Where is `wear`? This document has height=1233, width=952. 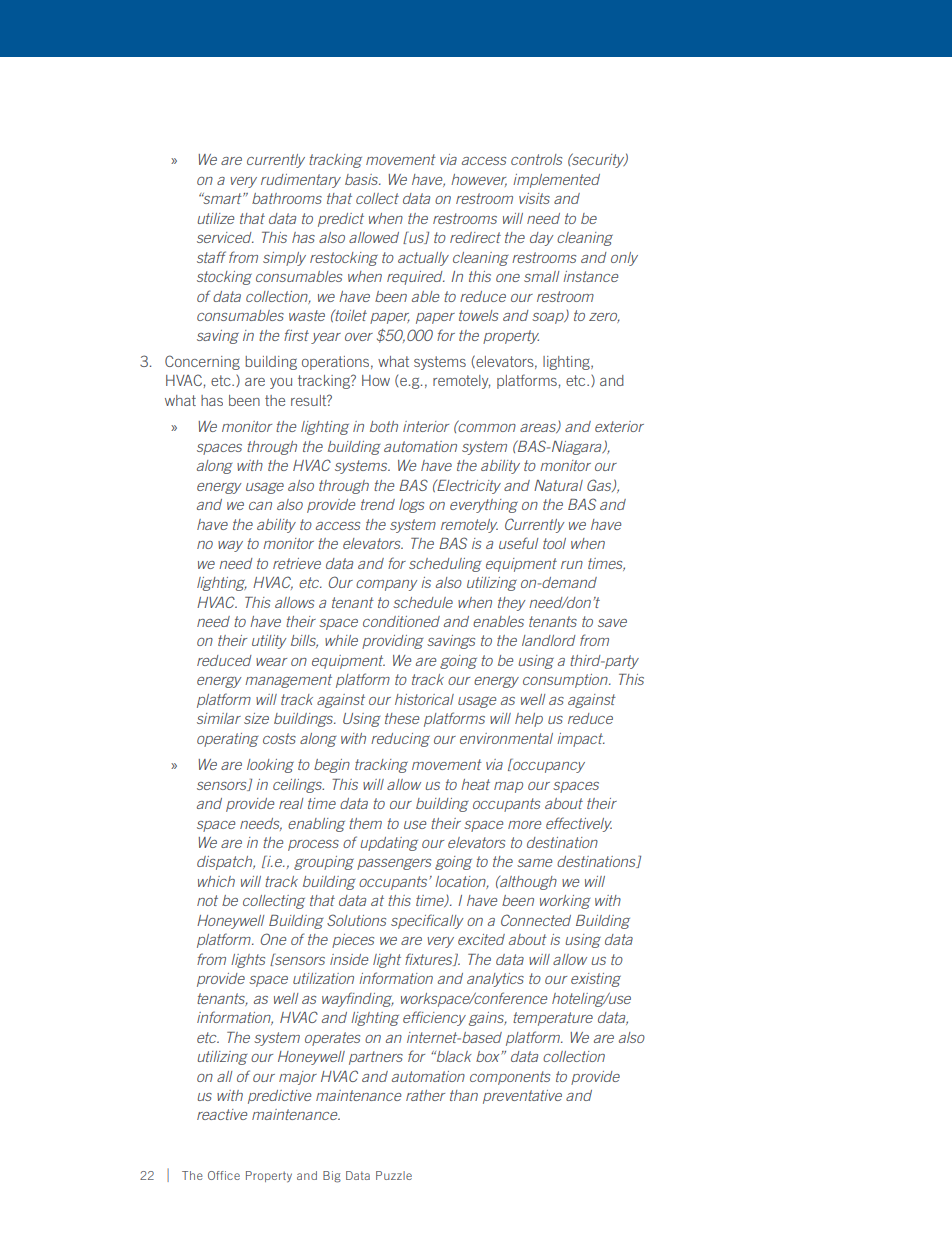
wear is located at coordinates (271, 662).
